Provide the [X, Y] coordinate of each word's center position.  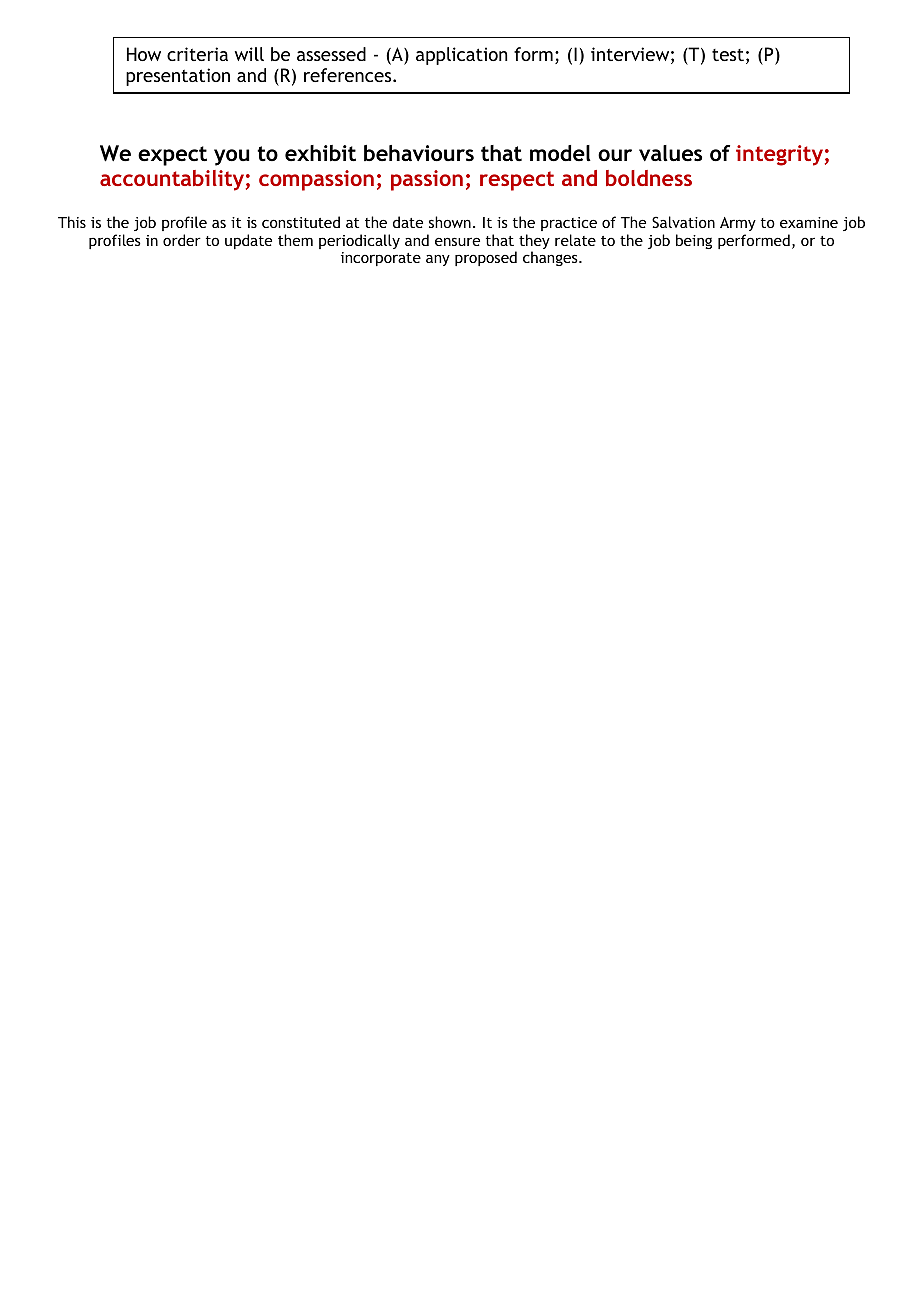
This [72, 222]
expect [172, 156]
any [438, 260]
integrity [779, 155]
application [461, 56]
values [670, 153]
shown [450, 222]
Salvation [683, 222]
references [349, 75]
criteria [197, 54]
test [728, 55]
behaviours [419, 153]
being [694, 241]
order [182, 240]
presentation [178, 77]
